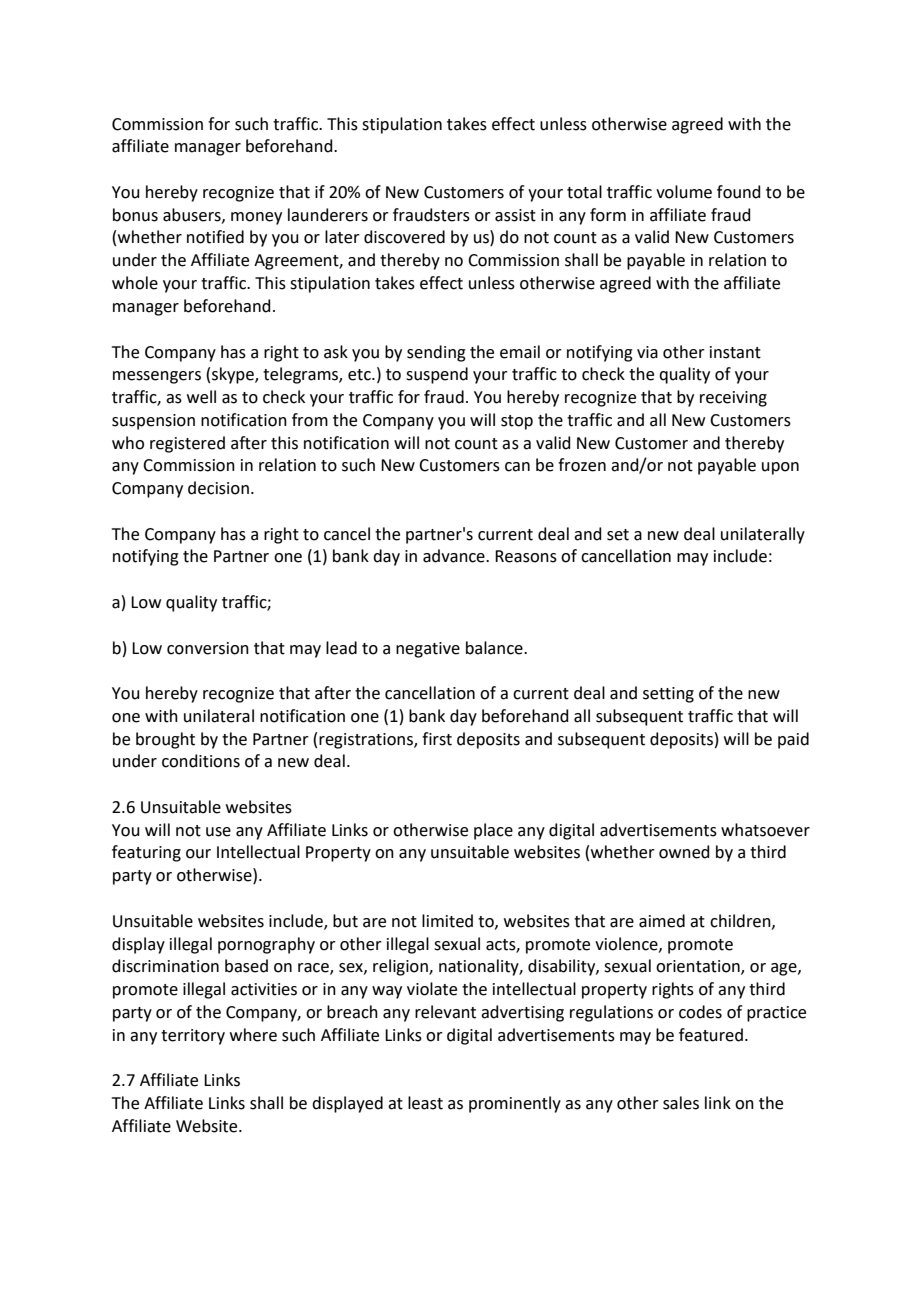 Image resolution: width=924 pixels, height=1309 pixels. I want to click on featuring, so click(146, 853).
